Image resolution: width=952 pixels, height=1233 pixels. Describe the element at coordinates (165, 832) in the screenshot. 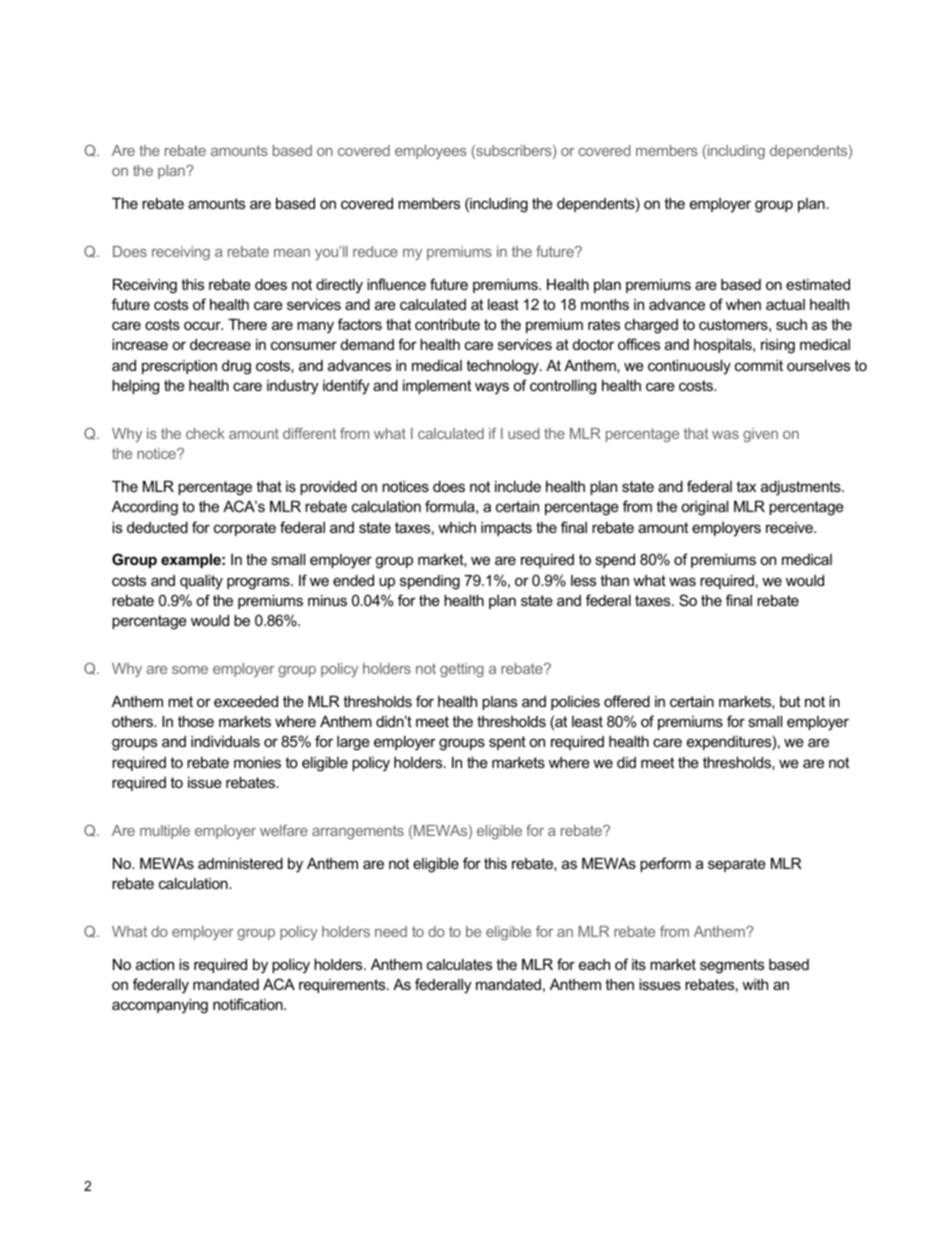

I see `multiple` at that location.
